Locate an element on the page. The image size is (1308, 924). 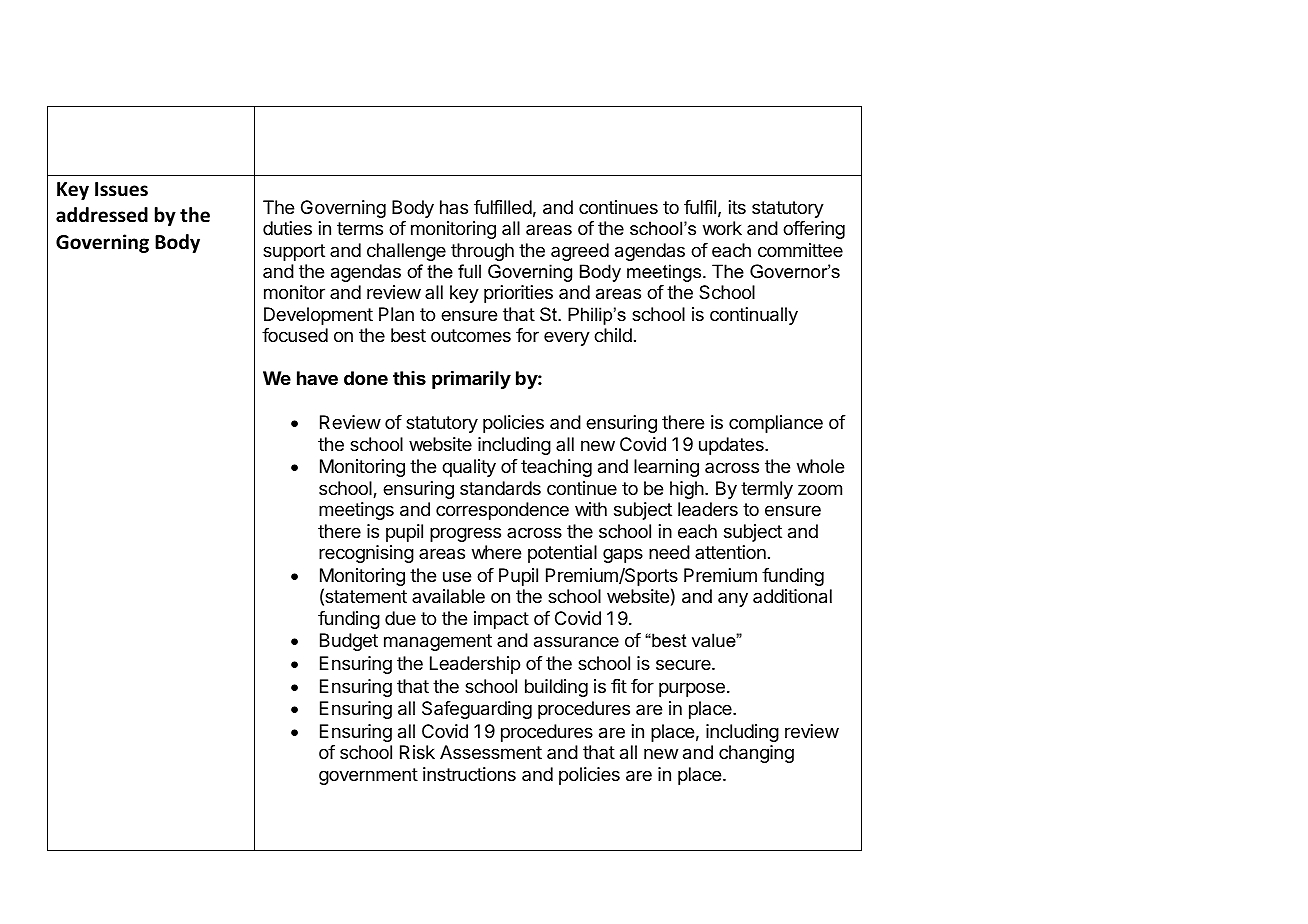
has is located at coordinates (454, 207).
